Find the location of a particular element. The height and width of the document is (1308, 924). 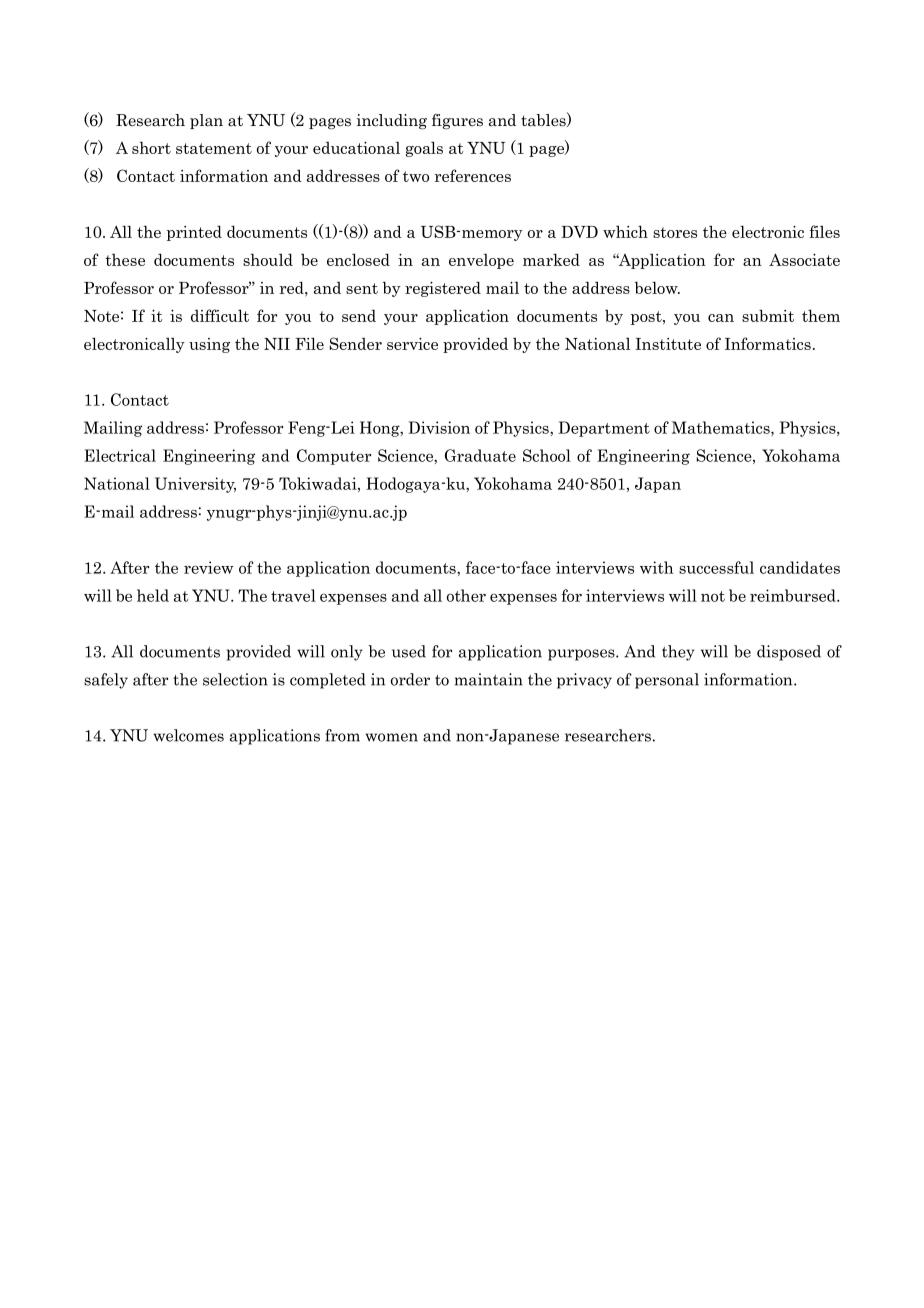

below is located at coordinates (657, 287).
